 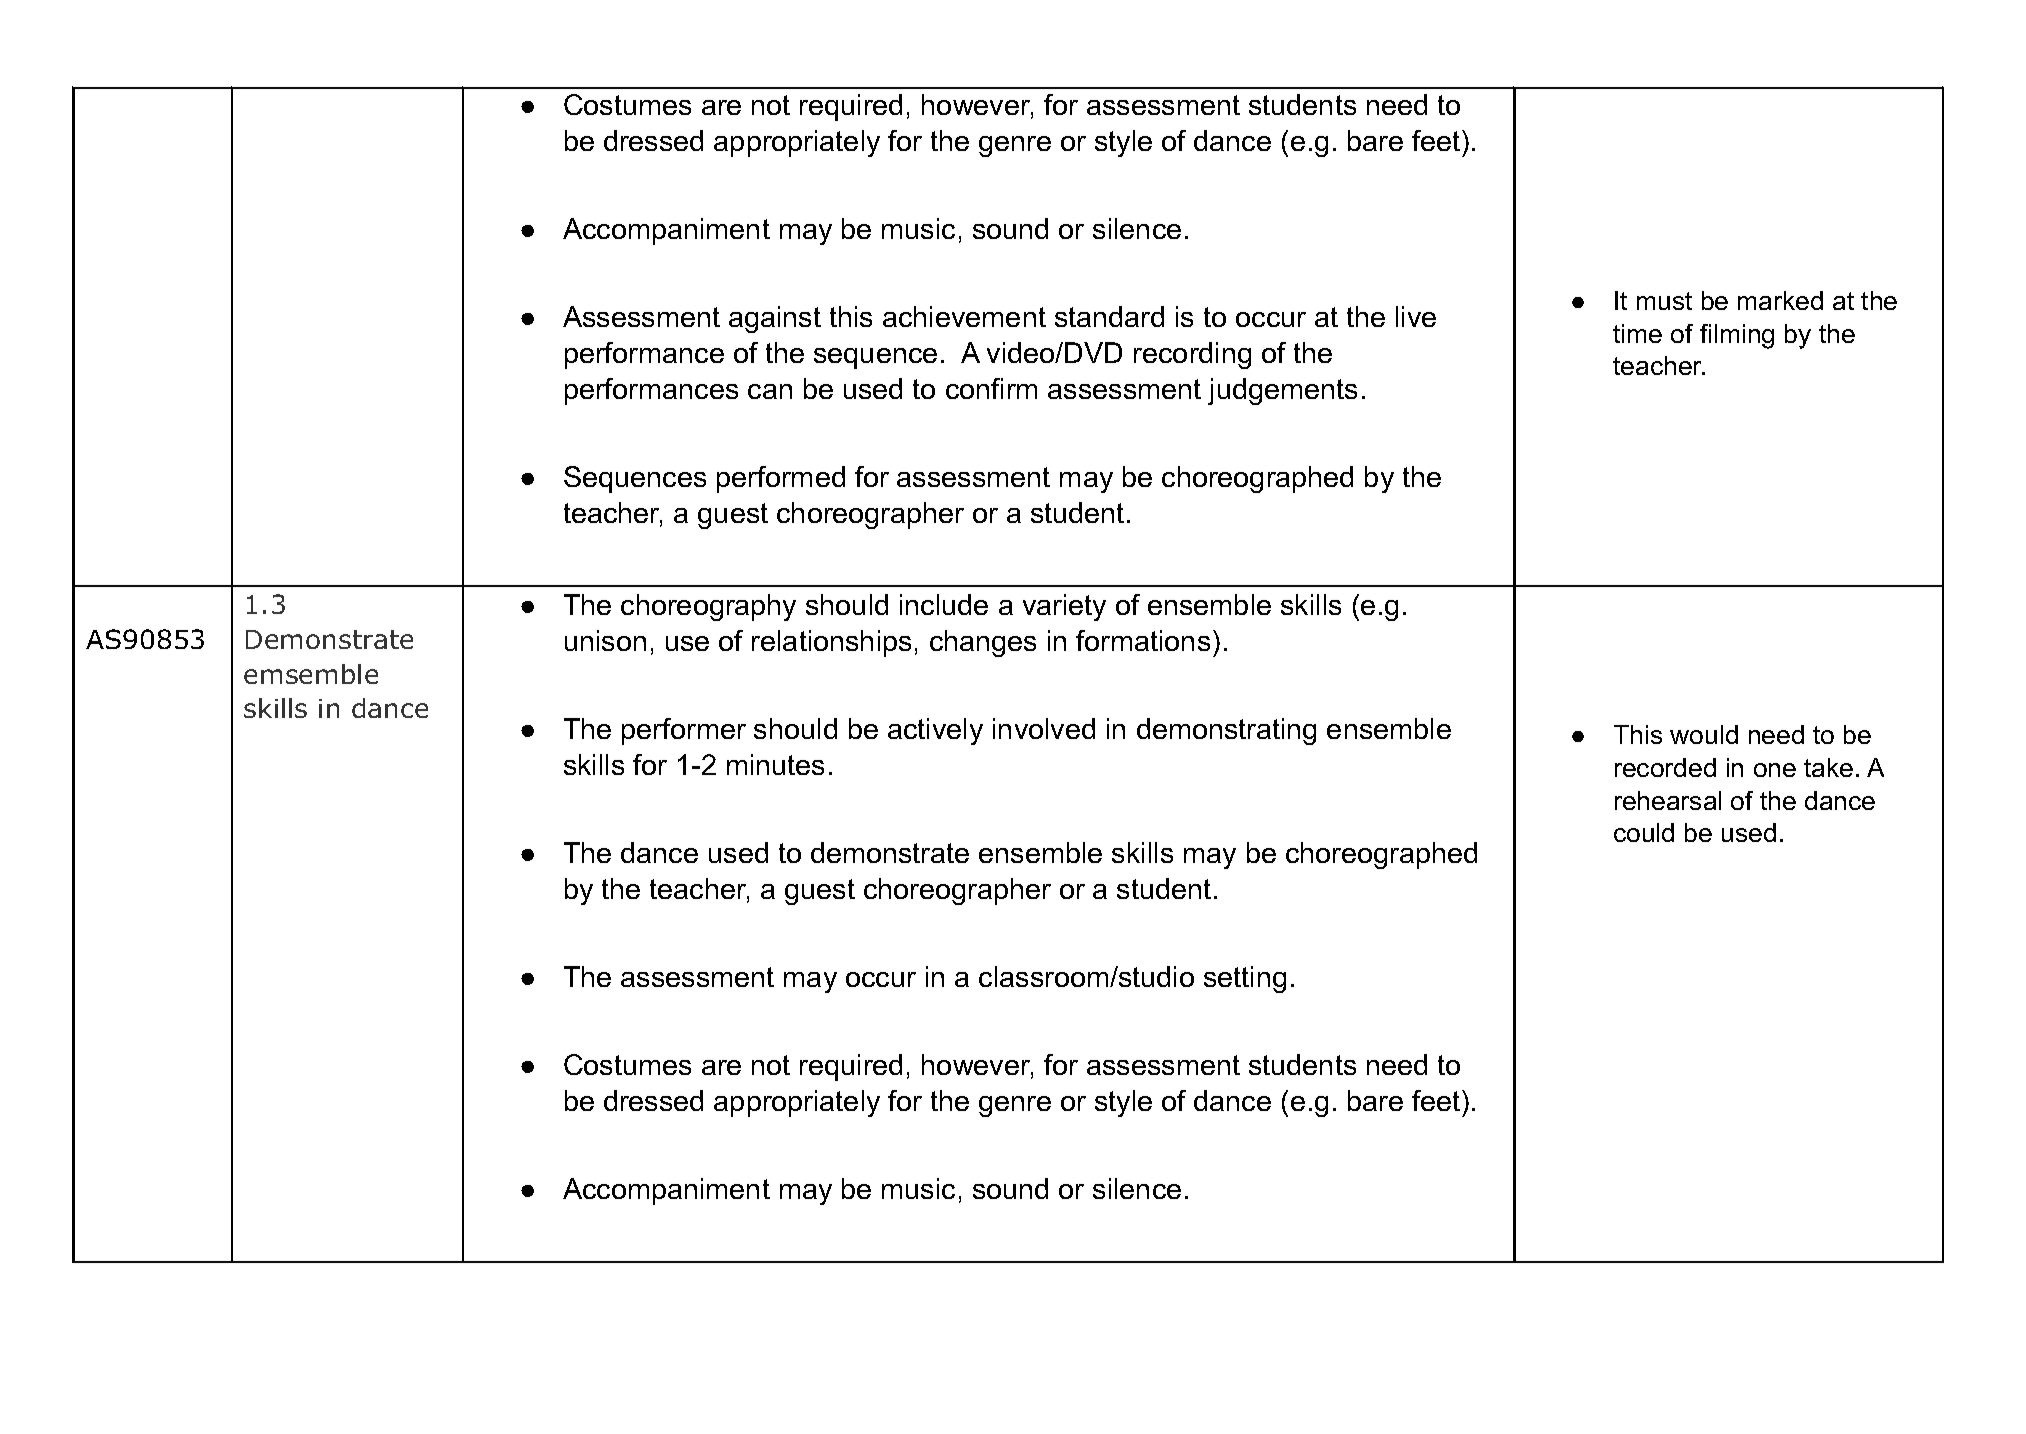 I want to click on demonstrating, so click(x=1226, y=731).
